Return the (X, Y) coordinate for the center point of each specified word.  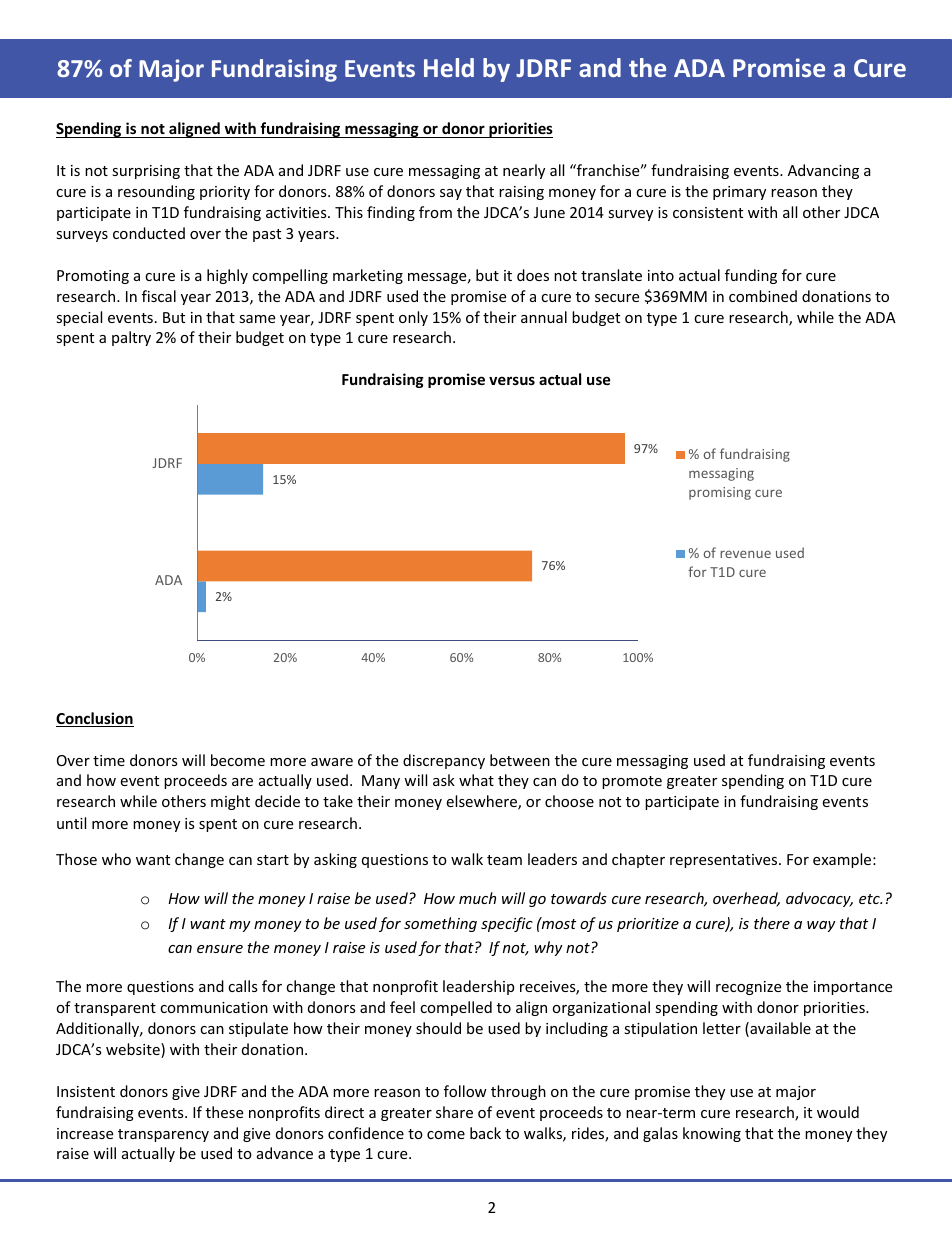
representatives (725, 861)
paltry (131, 338)
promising (720, 493)
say (451, 194)
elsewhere (482, 802)
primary (739, 193)
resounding (156, 192)
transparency (163, 1135)
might (230, 802)
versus (512, 380)
